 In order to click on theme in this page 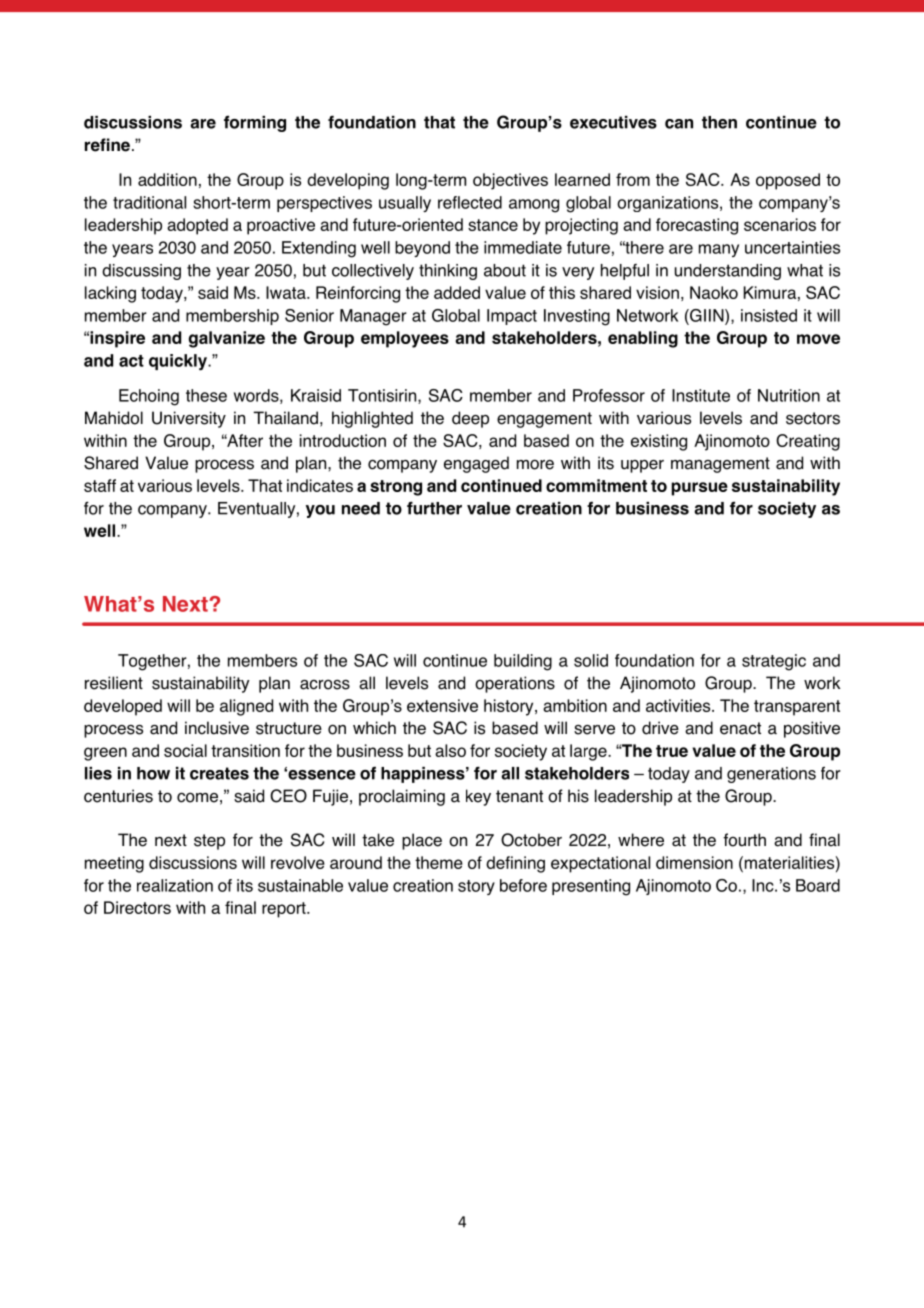, I will do `click(439, 862)`.
